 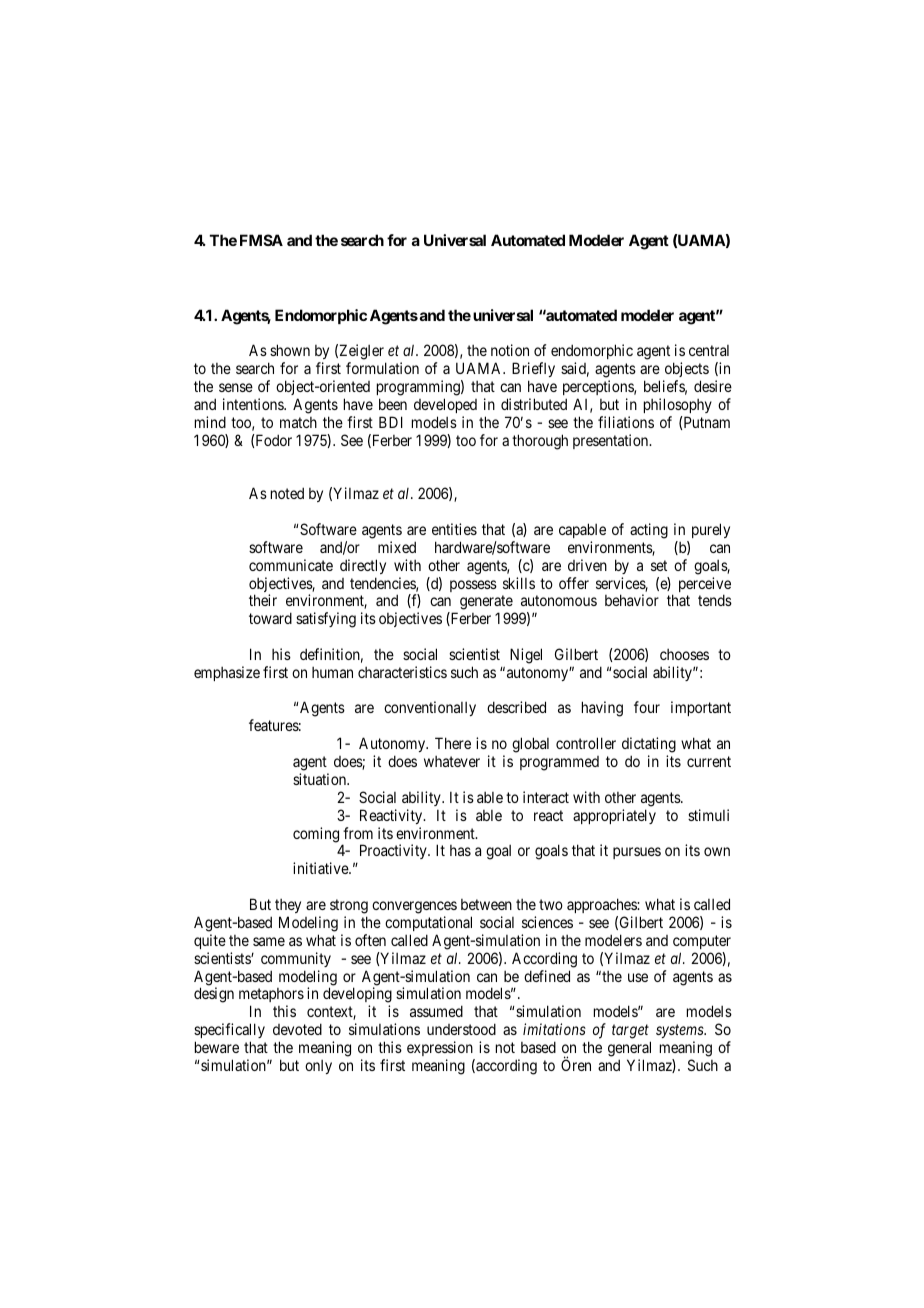 I want to click on shown, so click(x=290, y=350).
